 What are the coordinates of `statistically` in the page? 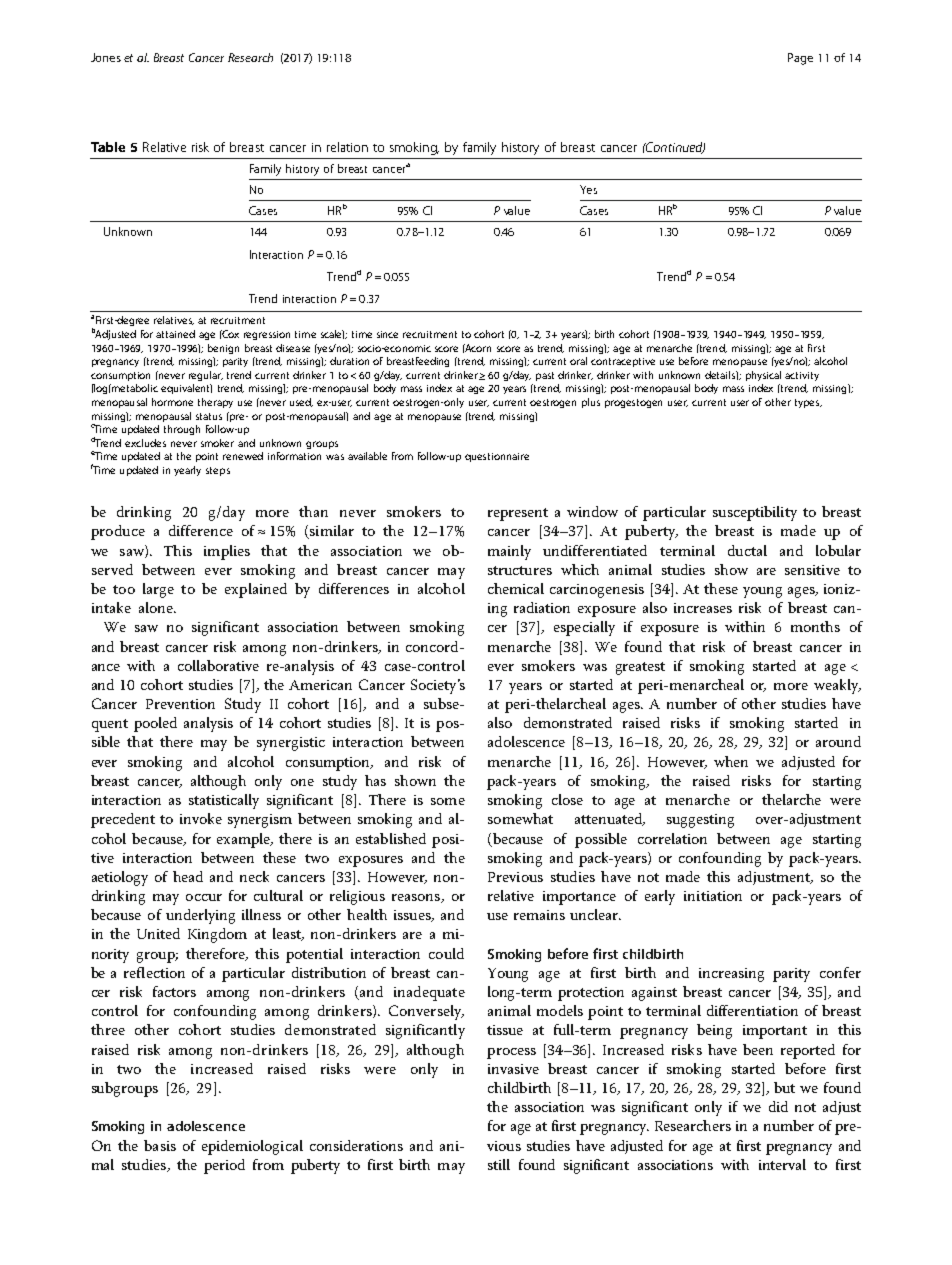 It's located at (224, 801).
